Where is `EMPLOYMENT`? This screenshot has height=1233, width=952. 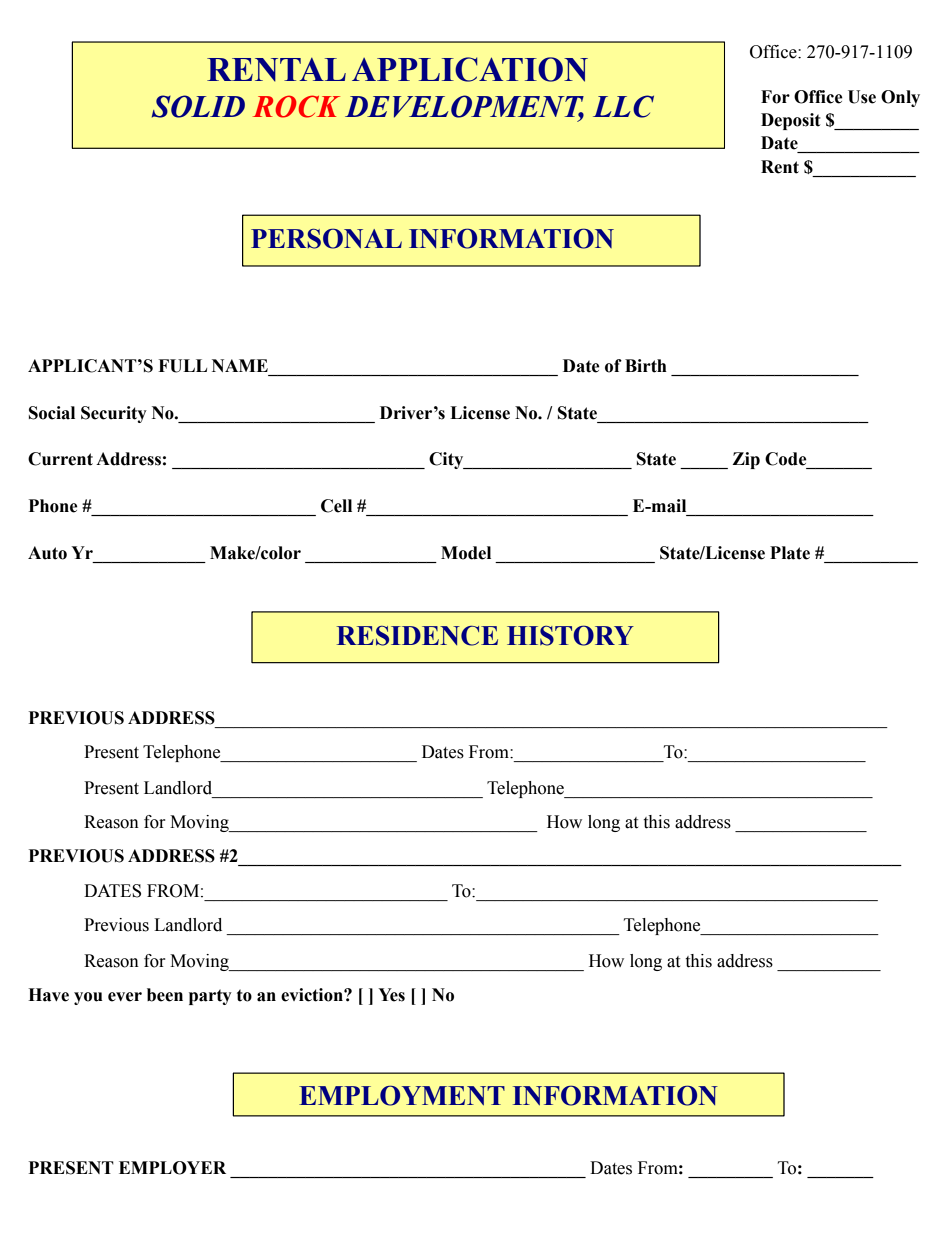
EMPLOYMENT is located at coordinates (402, 1095).
